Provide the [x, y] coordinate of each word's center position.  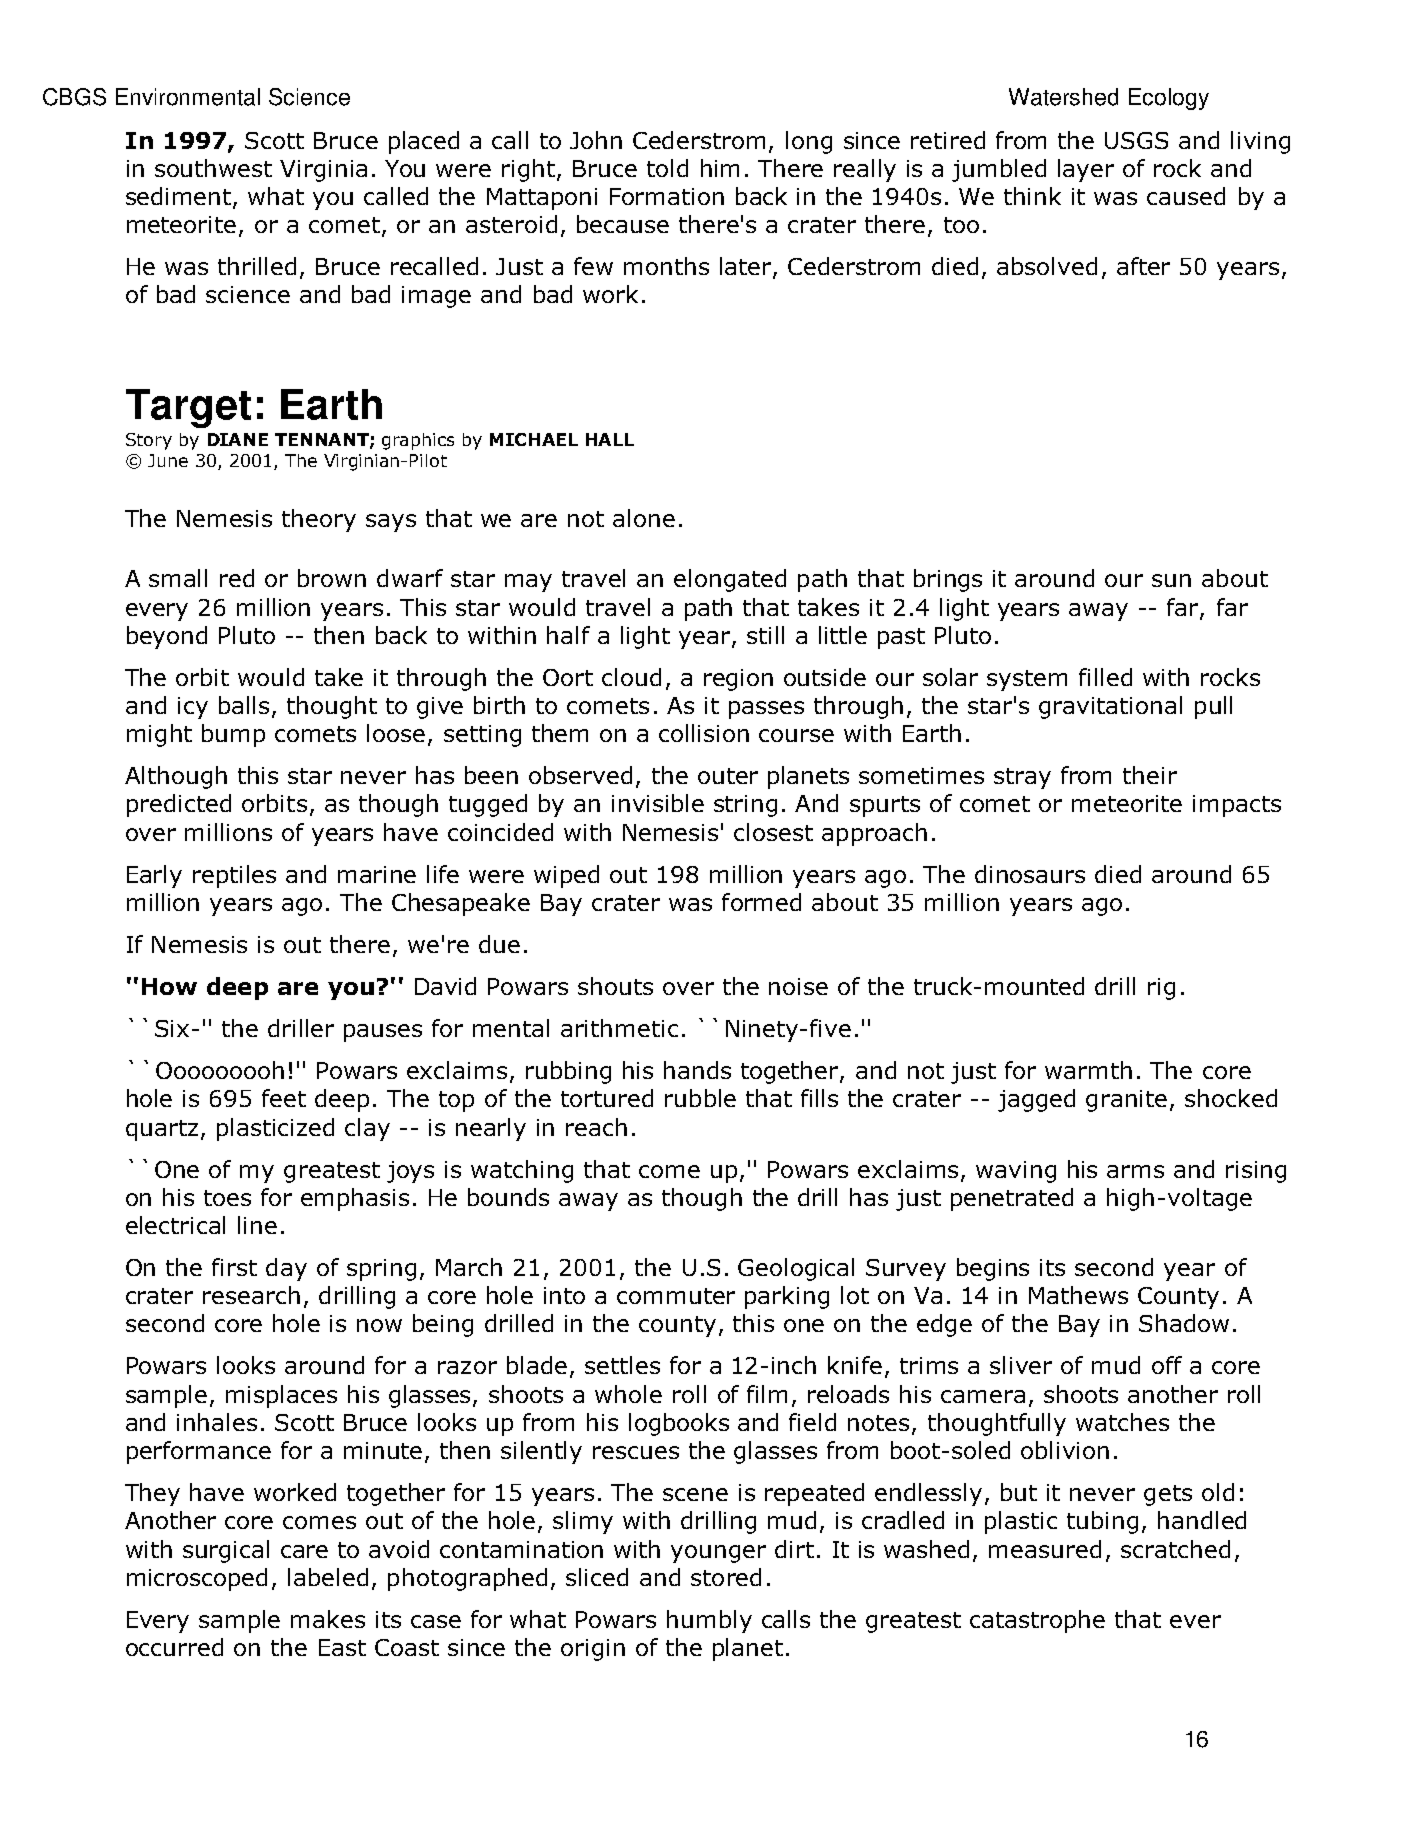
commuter [676, 1296]
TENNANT [323, 440]
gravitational [1110, 707]
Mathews [1078, 1295]
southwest [213, 168]
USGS [1136, 140]
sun [1171, 580]
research [251, 1295]
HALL [610, 439]
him [720, 168]
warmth [1088, 1070]
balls [244, 705]
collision [704, 733]
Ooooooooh [220, 1070]
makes [328, 1619]
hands [697, 1070]
